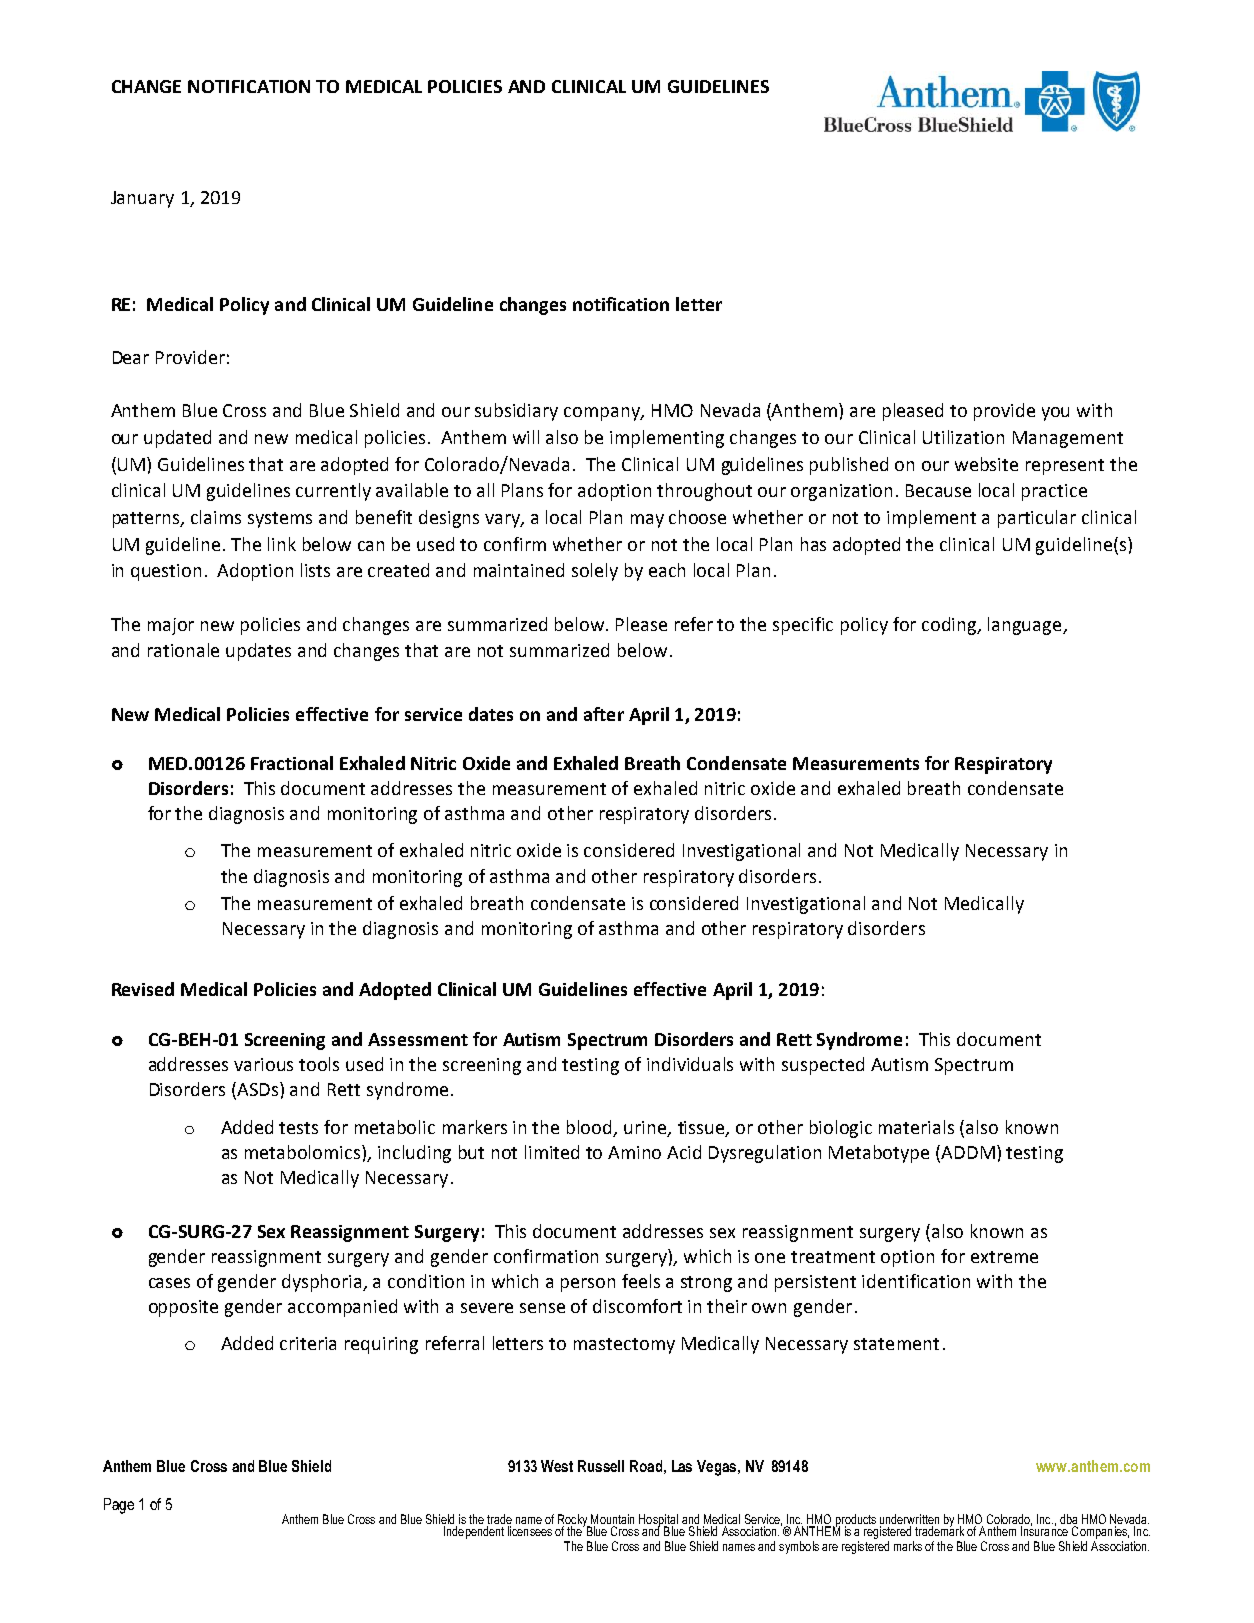  Describe the element at coordinates (1055, 414) in the image. I see `you` at that location.
